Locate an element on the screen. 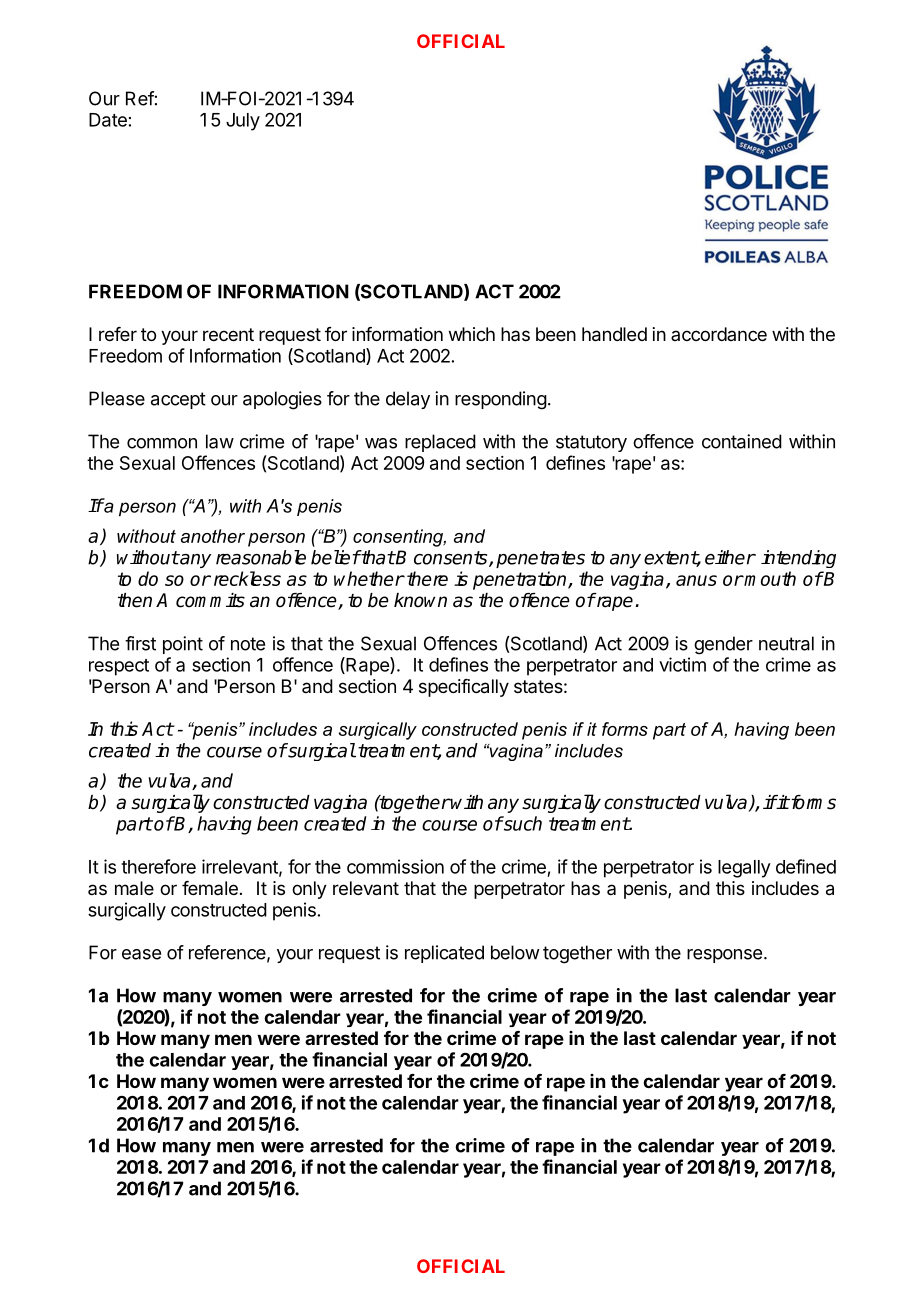 The image size is (924, 1308). accordance is located at coordinates (719, 334).
